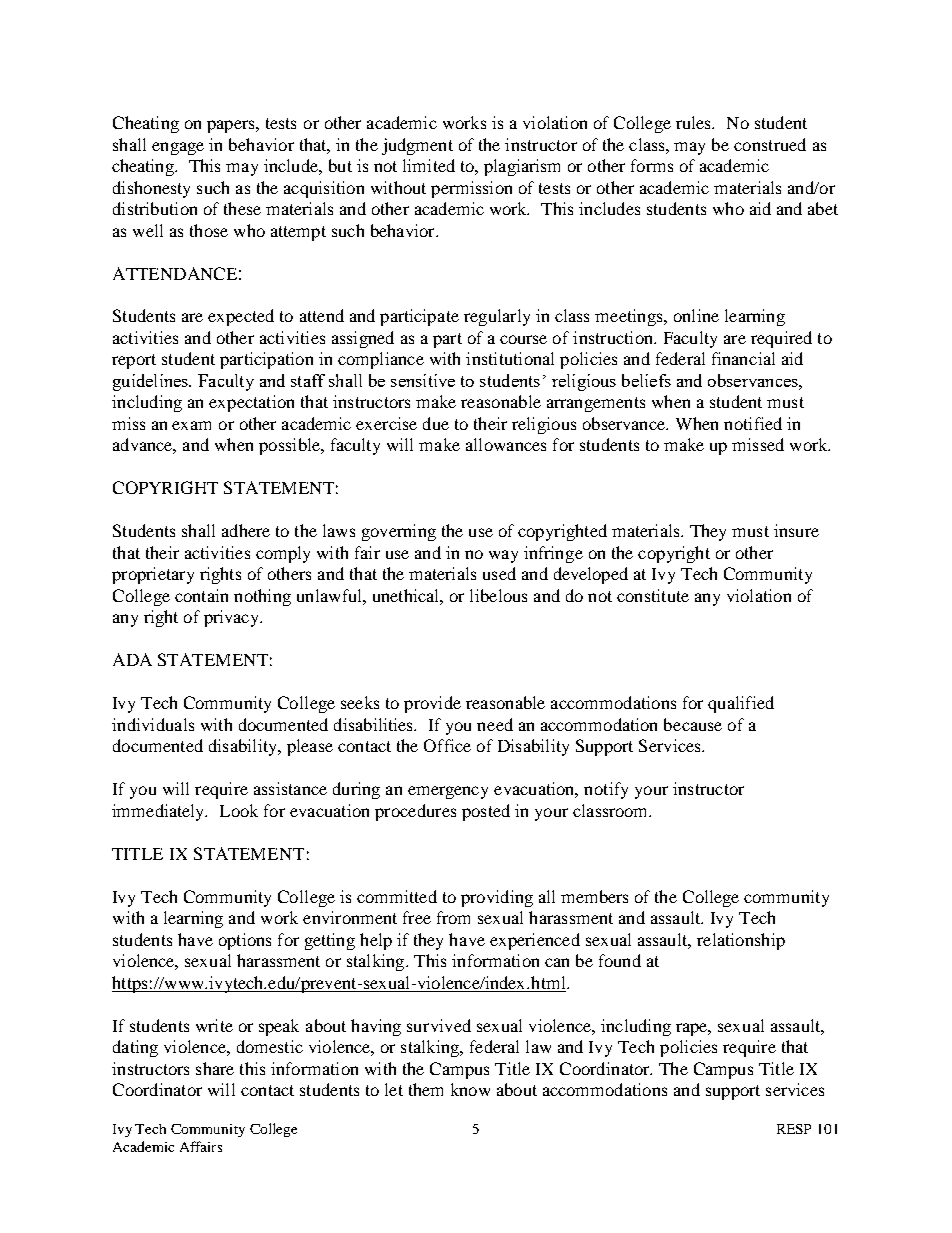 This screenshot has width=952, height=1233. What do you see at coordinates (178, 148) in the screenshot?
I see `engage` at bounding box center [178, 148].
